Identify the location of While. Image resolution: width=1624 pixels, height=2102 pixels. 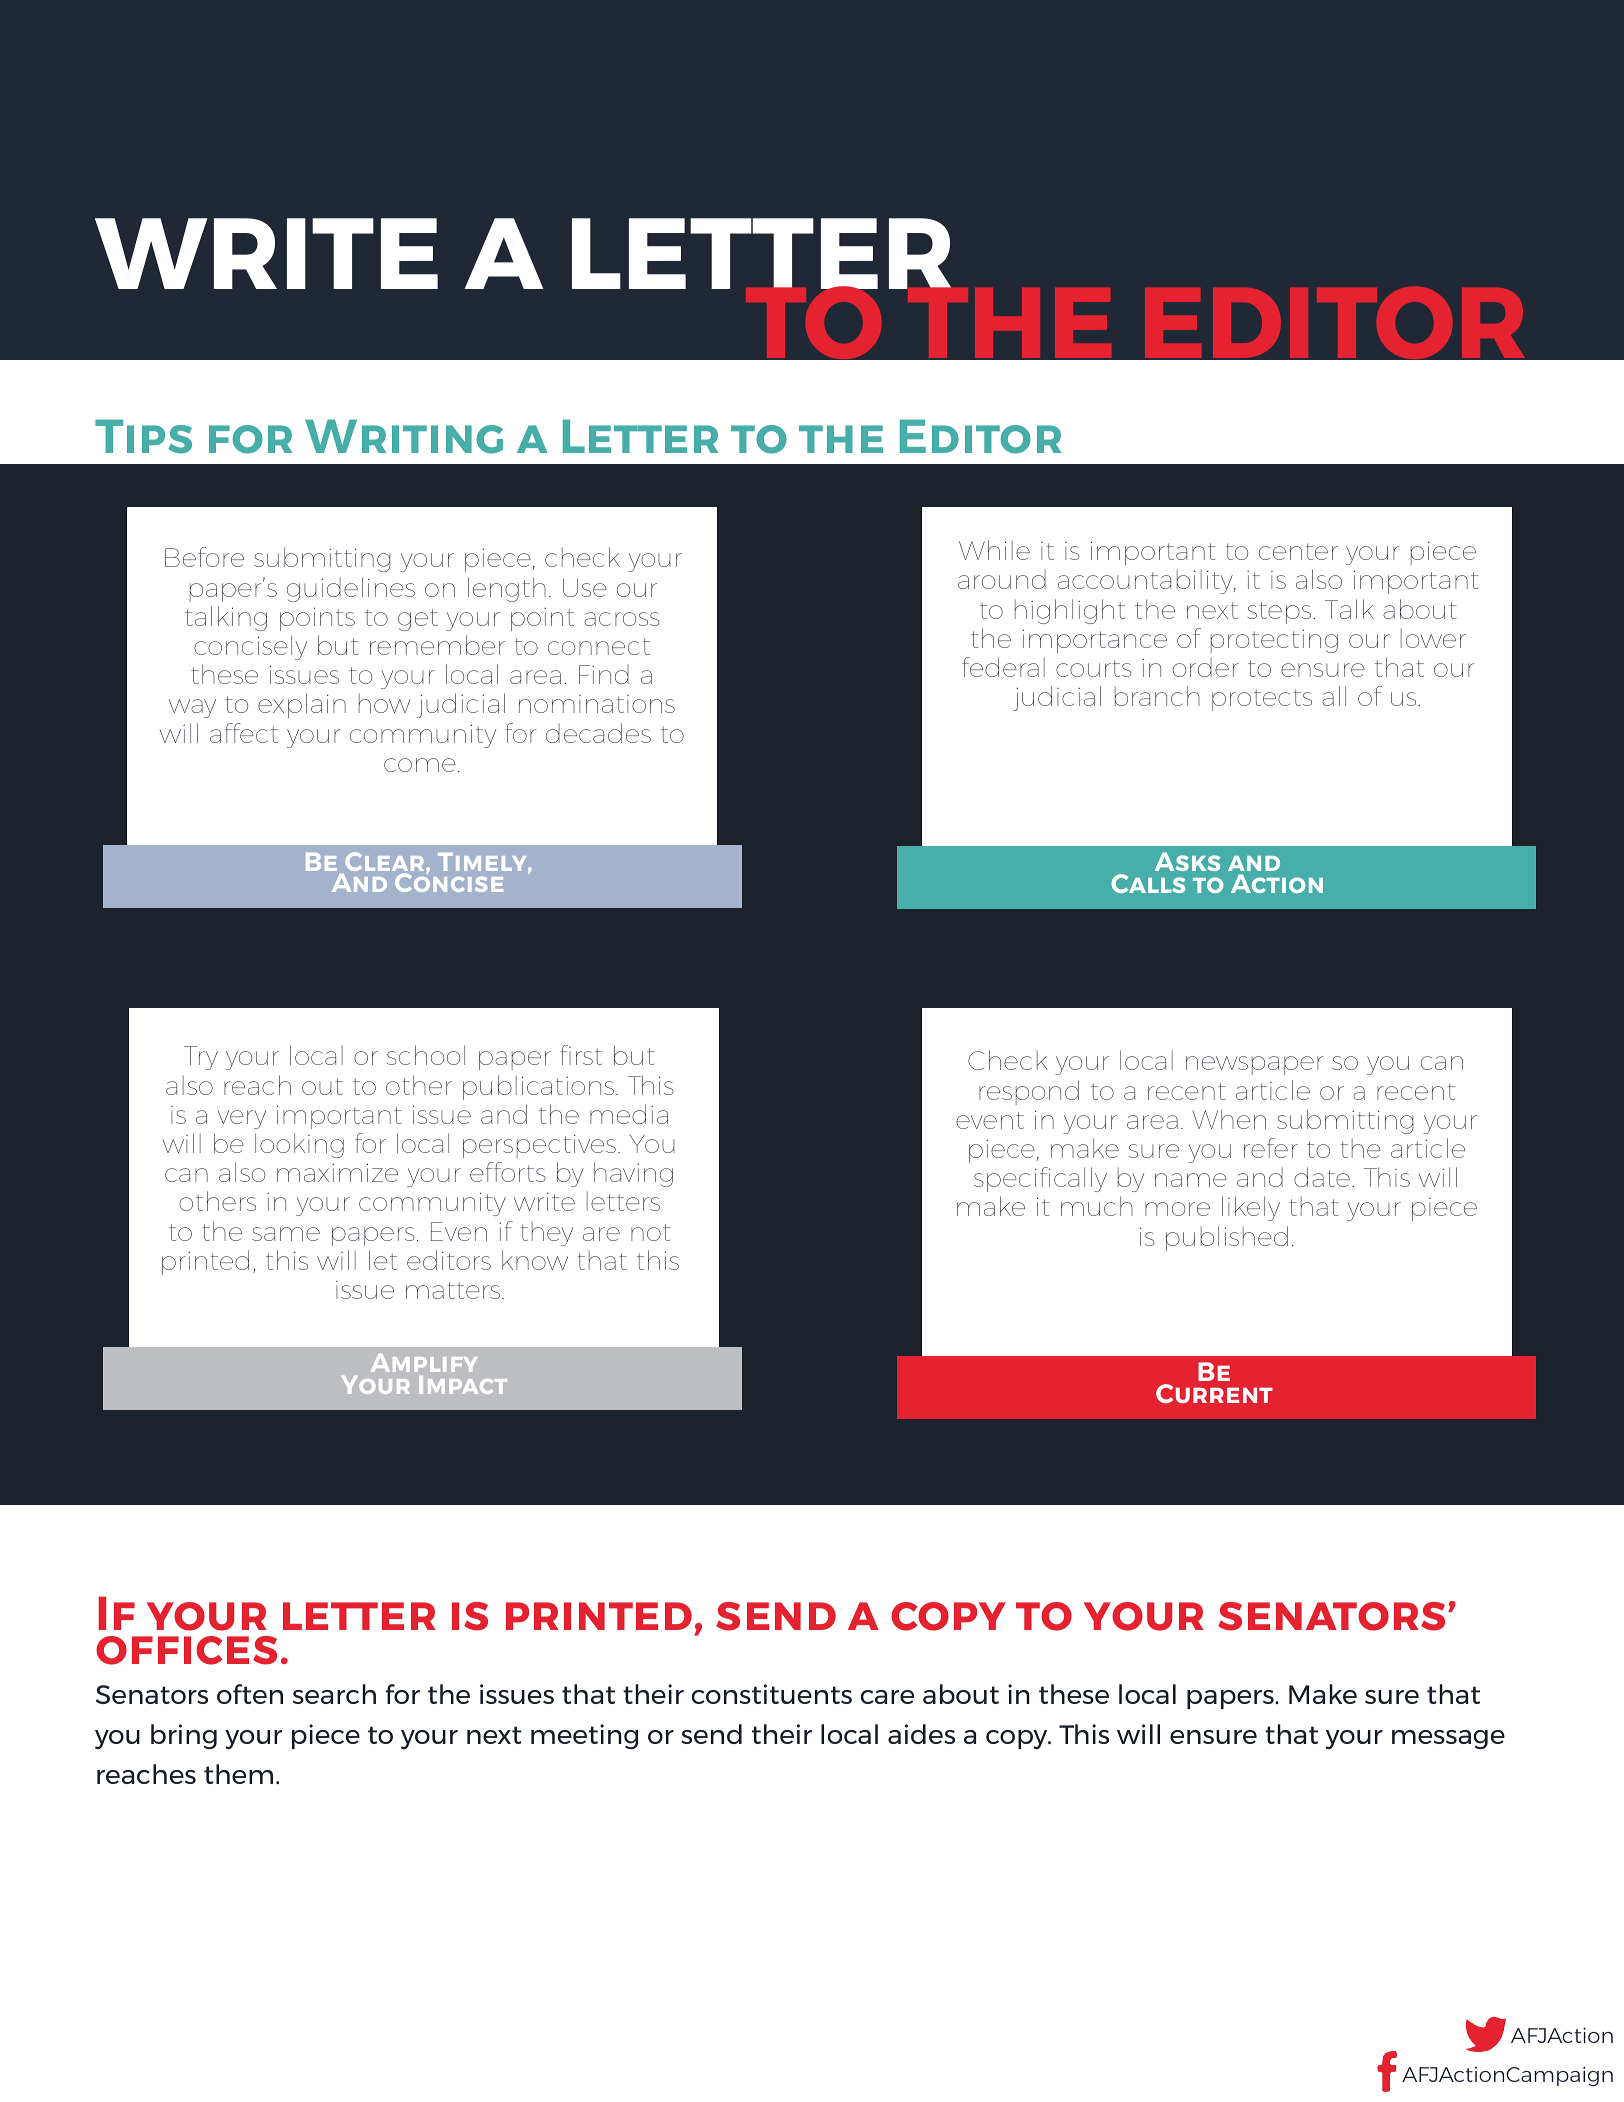
(994, 550).
